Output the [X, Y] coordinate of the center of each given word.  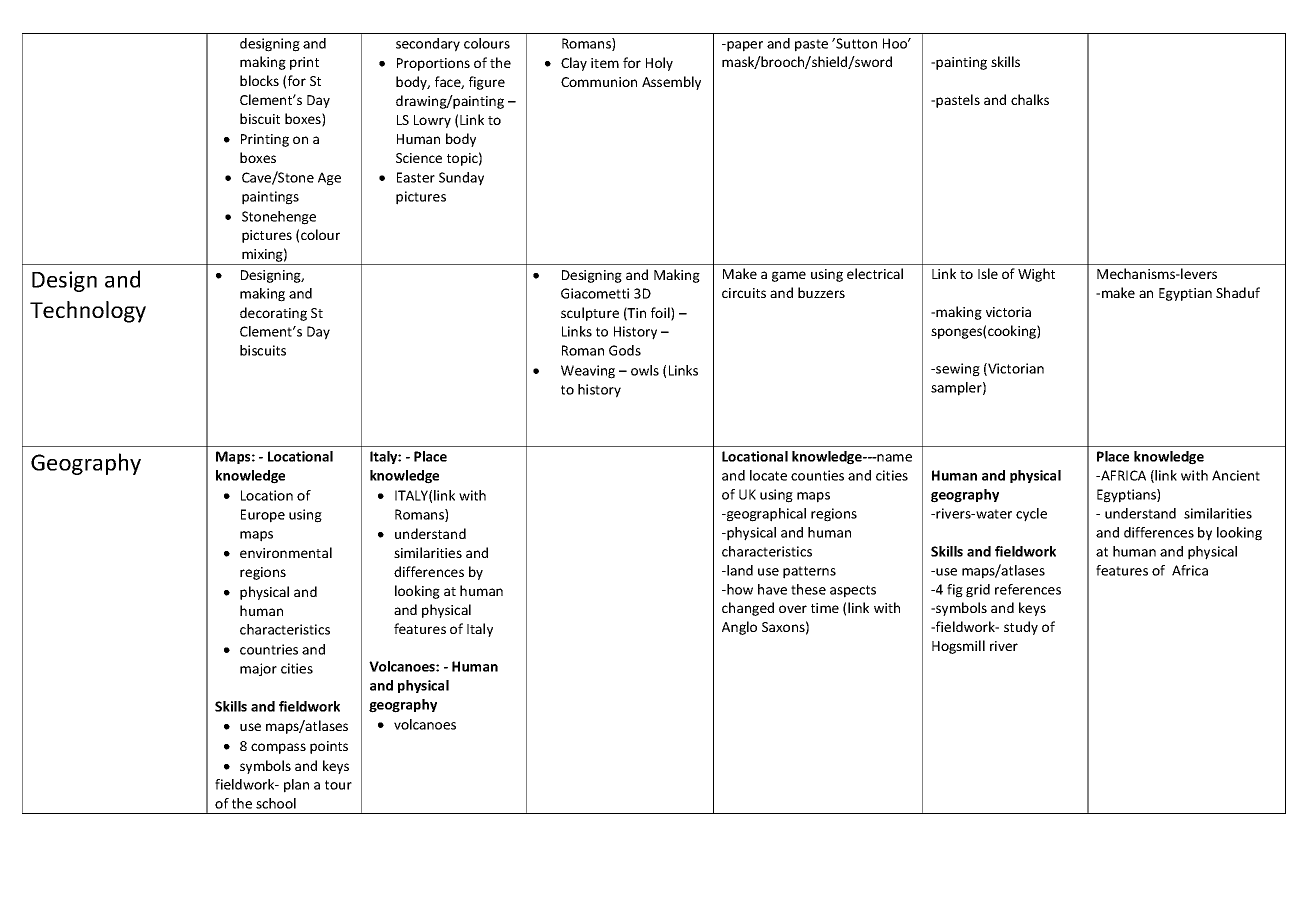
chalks [1030, 99]
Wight [1036, 275]
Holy [659, 64]
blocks [259, 80]
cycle [1031, 515]
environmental [286, 552]
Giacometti [595, 293]
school [276, 803]
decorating [273, 314]
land [739, 570]
